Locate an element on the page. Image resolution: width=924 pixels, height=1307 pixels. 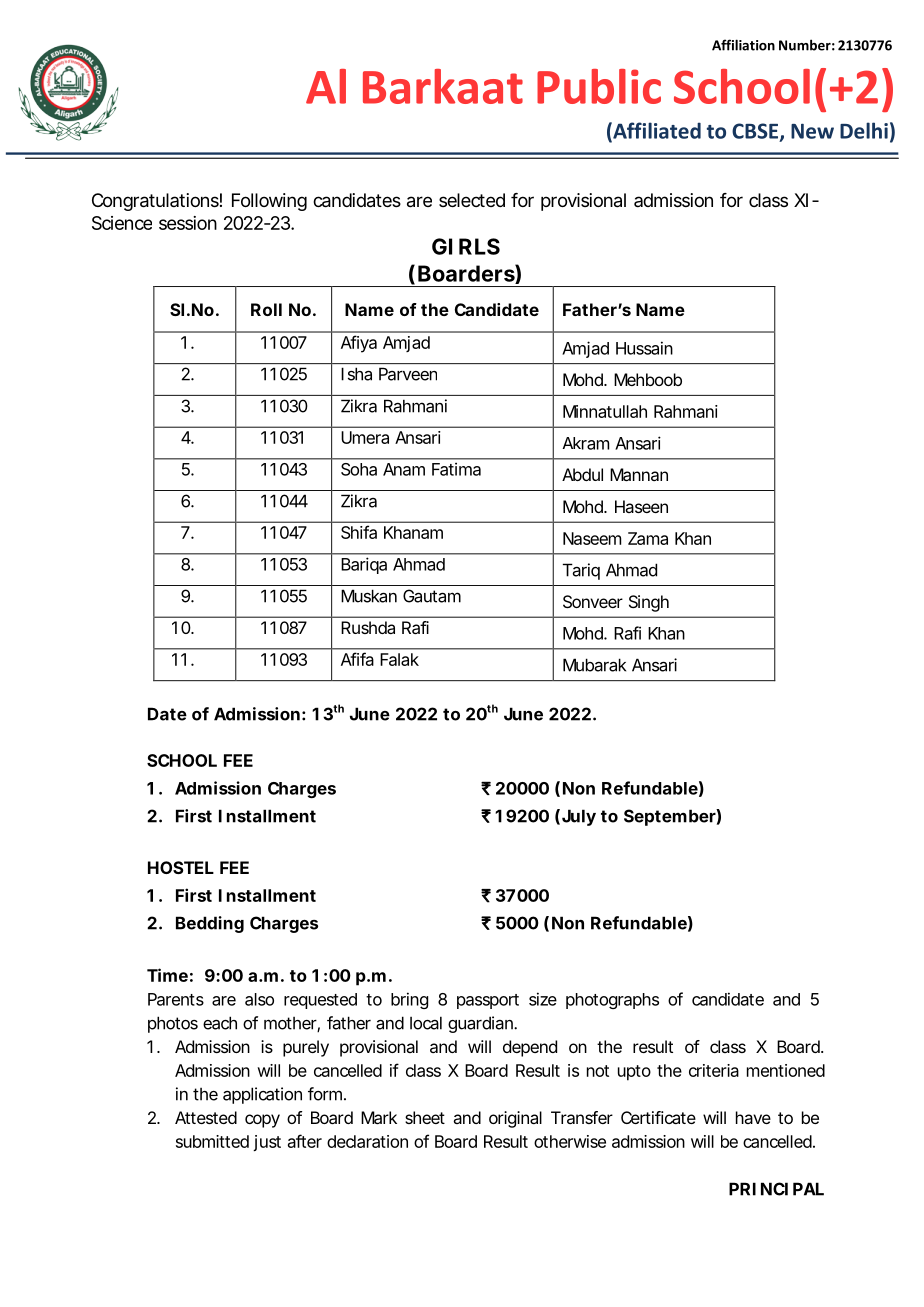
application is located at coordinates (262, 1095).
